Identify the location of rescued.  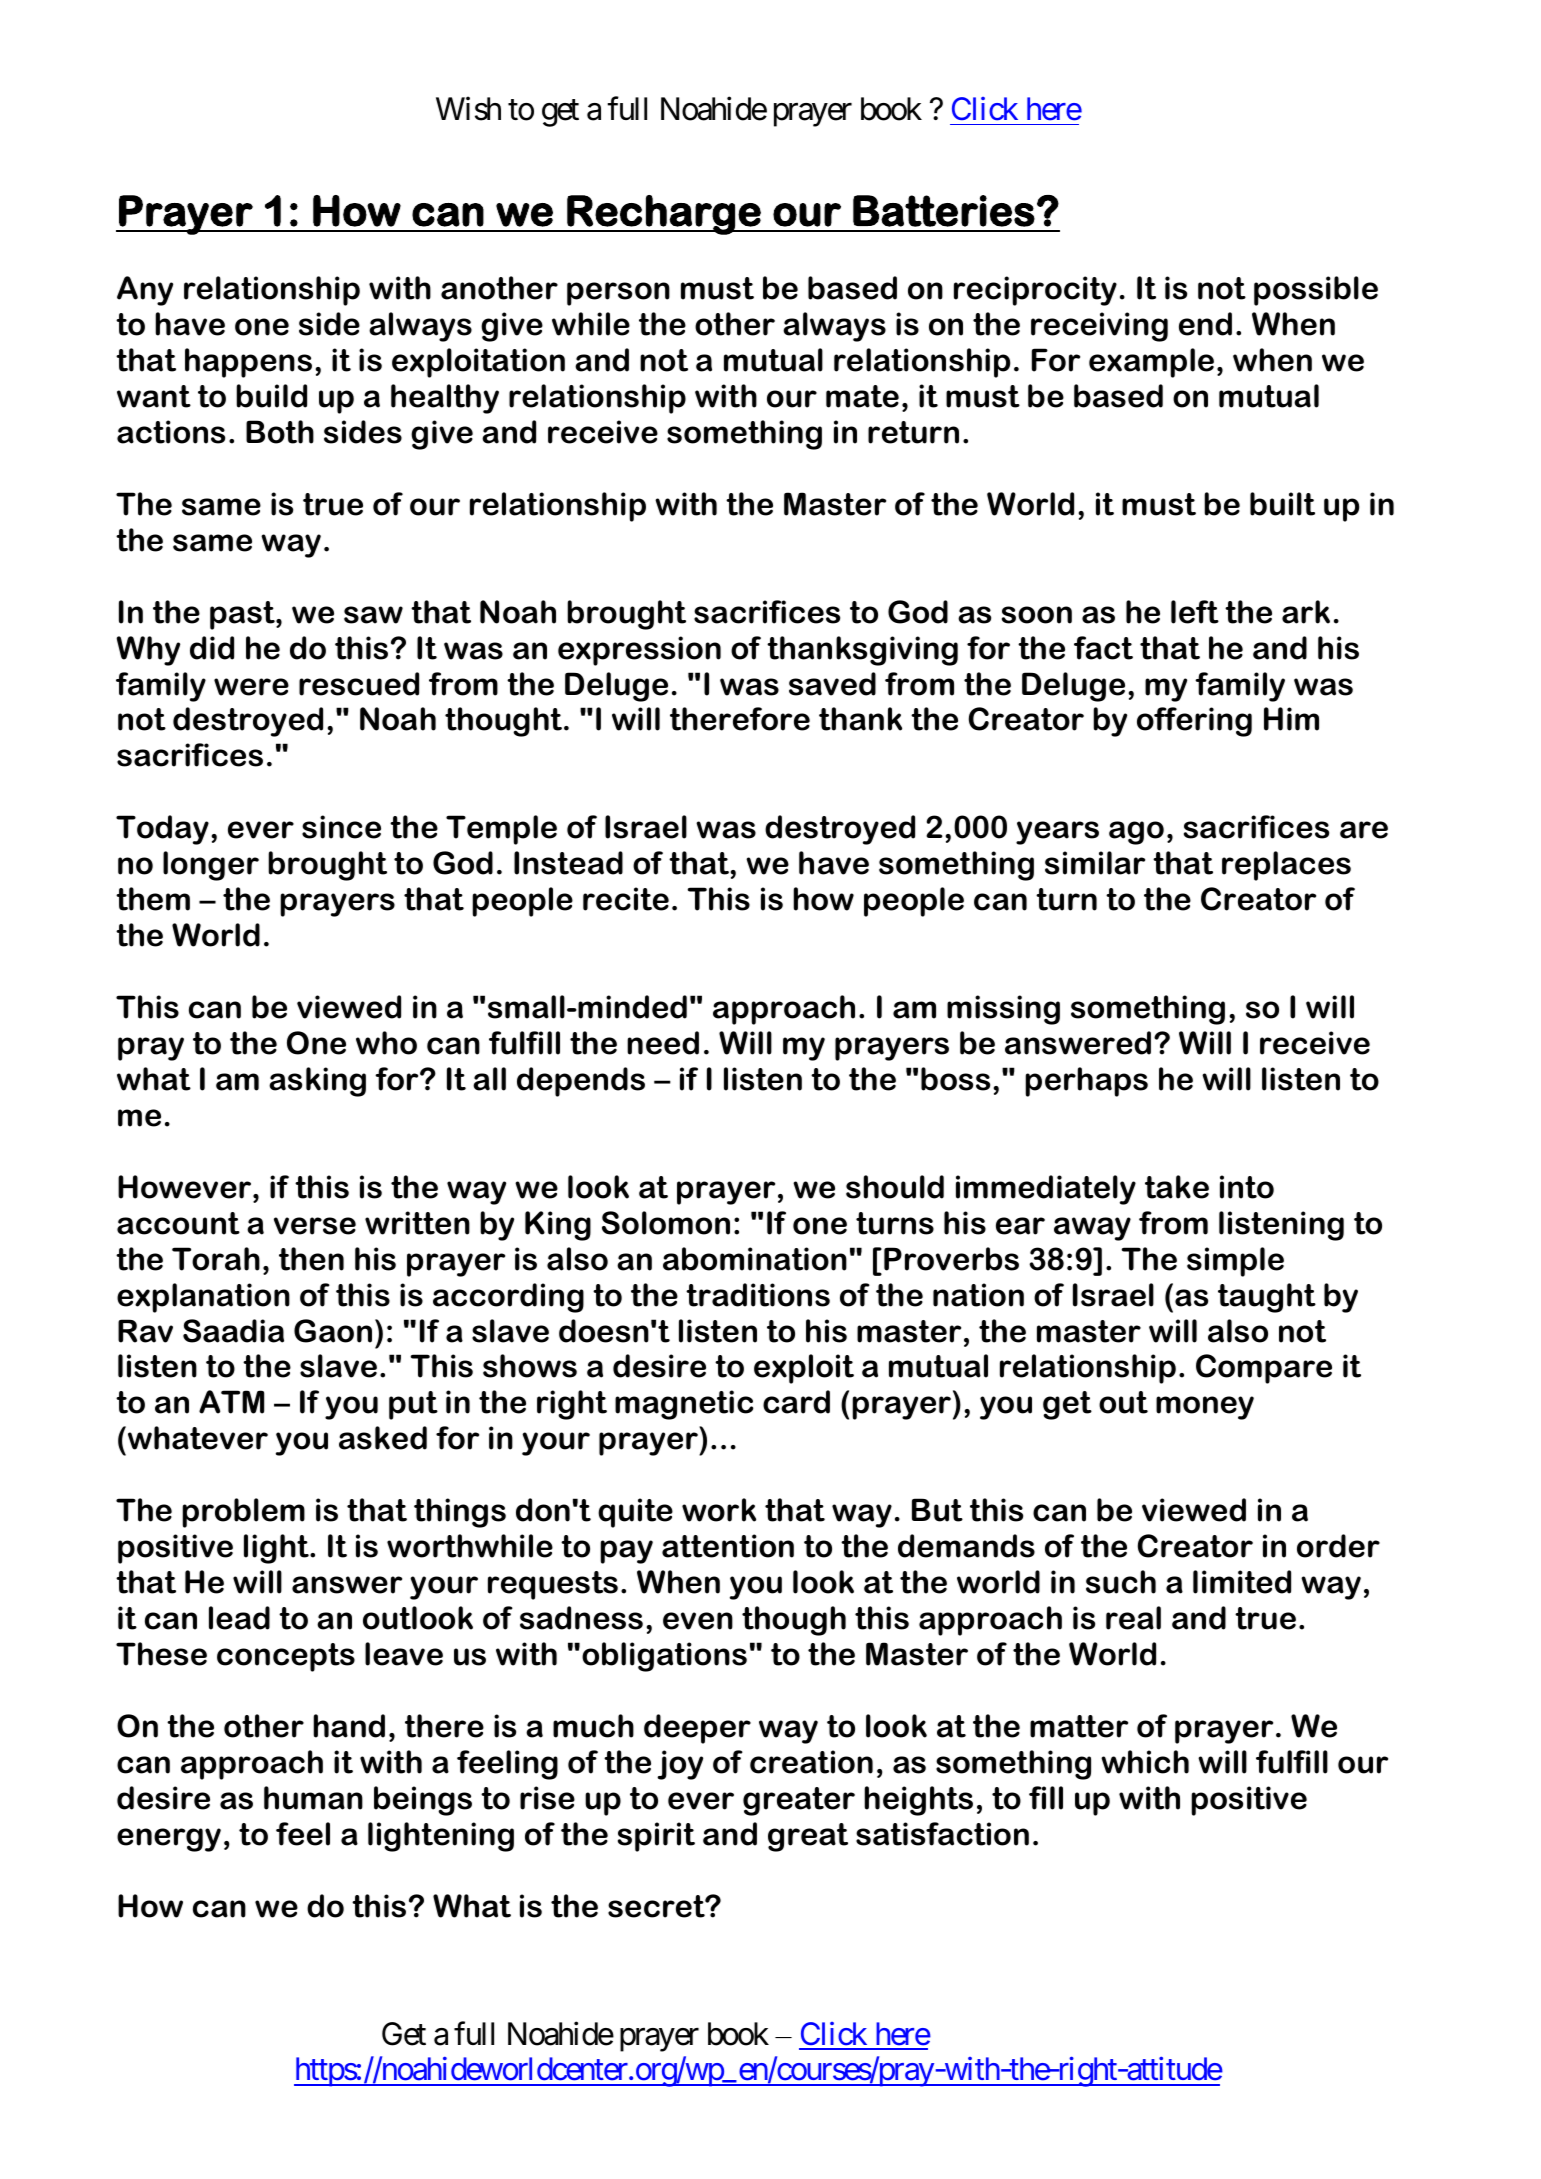
(359, 684).
